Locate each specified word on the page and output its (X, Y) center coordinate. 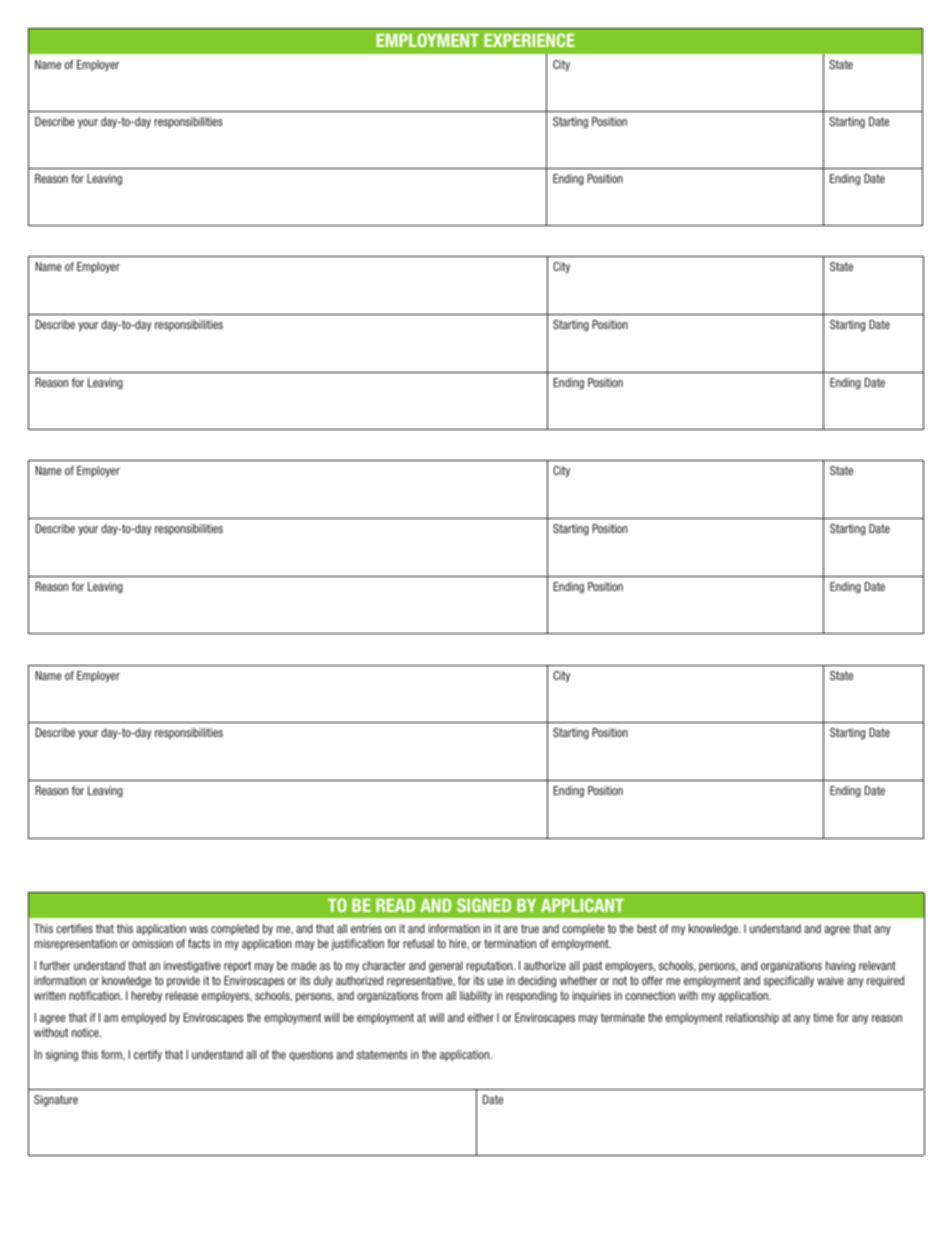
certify (148, 1055)
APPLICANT (582, 905)
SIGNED (484, 905)
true (530, 928)
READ (395, 905)
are (510, 929)
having (840, 967)
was (199, 929)
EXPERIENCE (529, 40)
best (647, 928)
